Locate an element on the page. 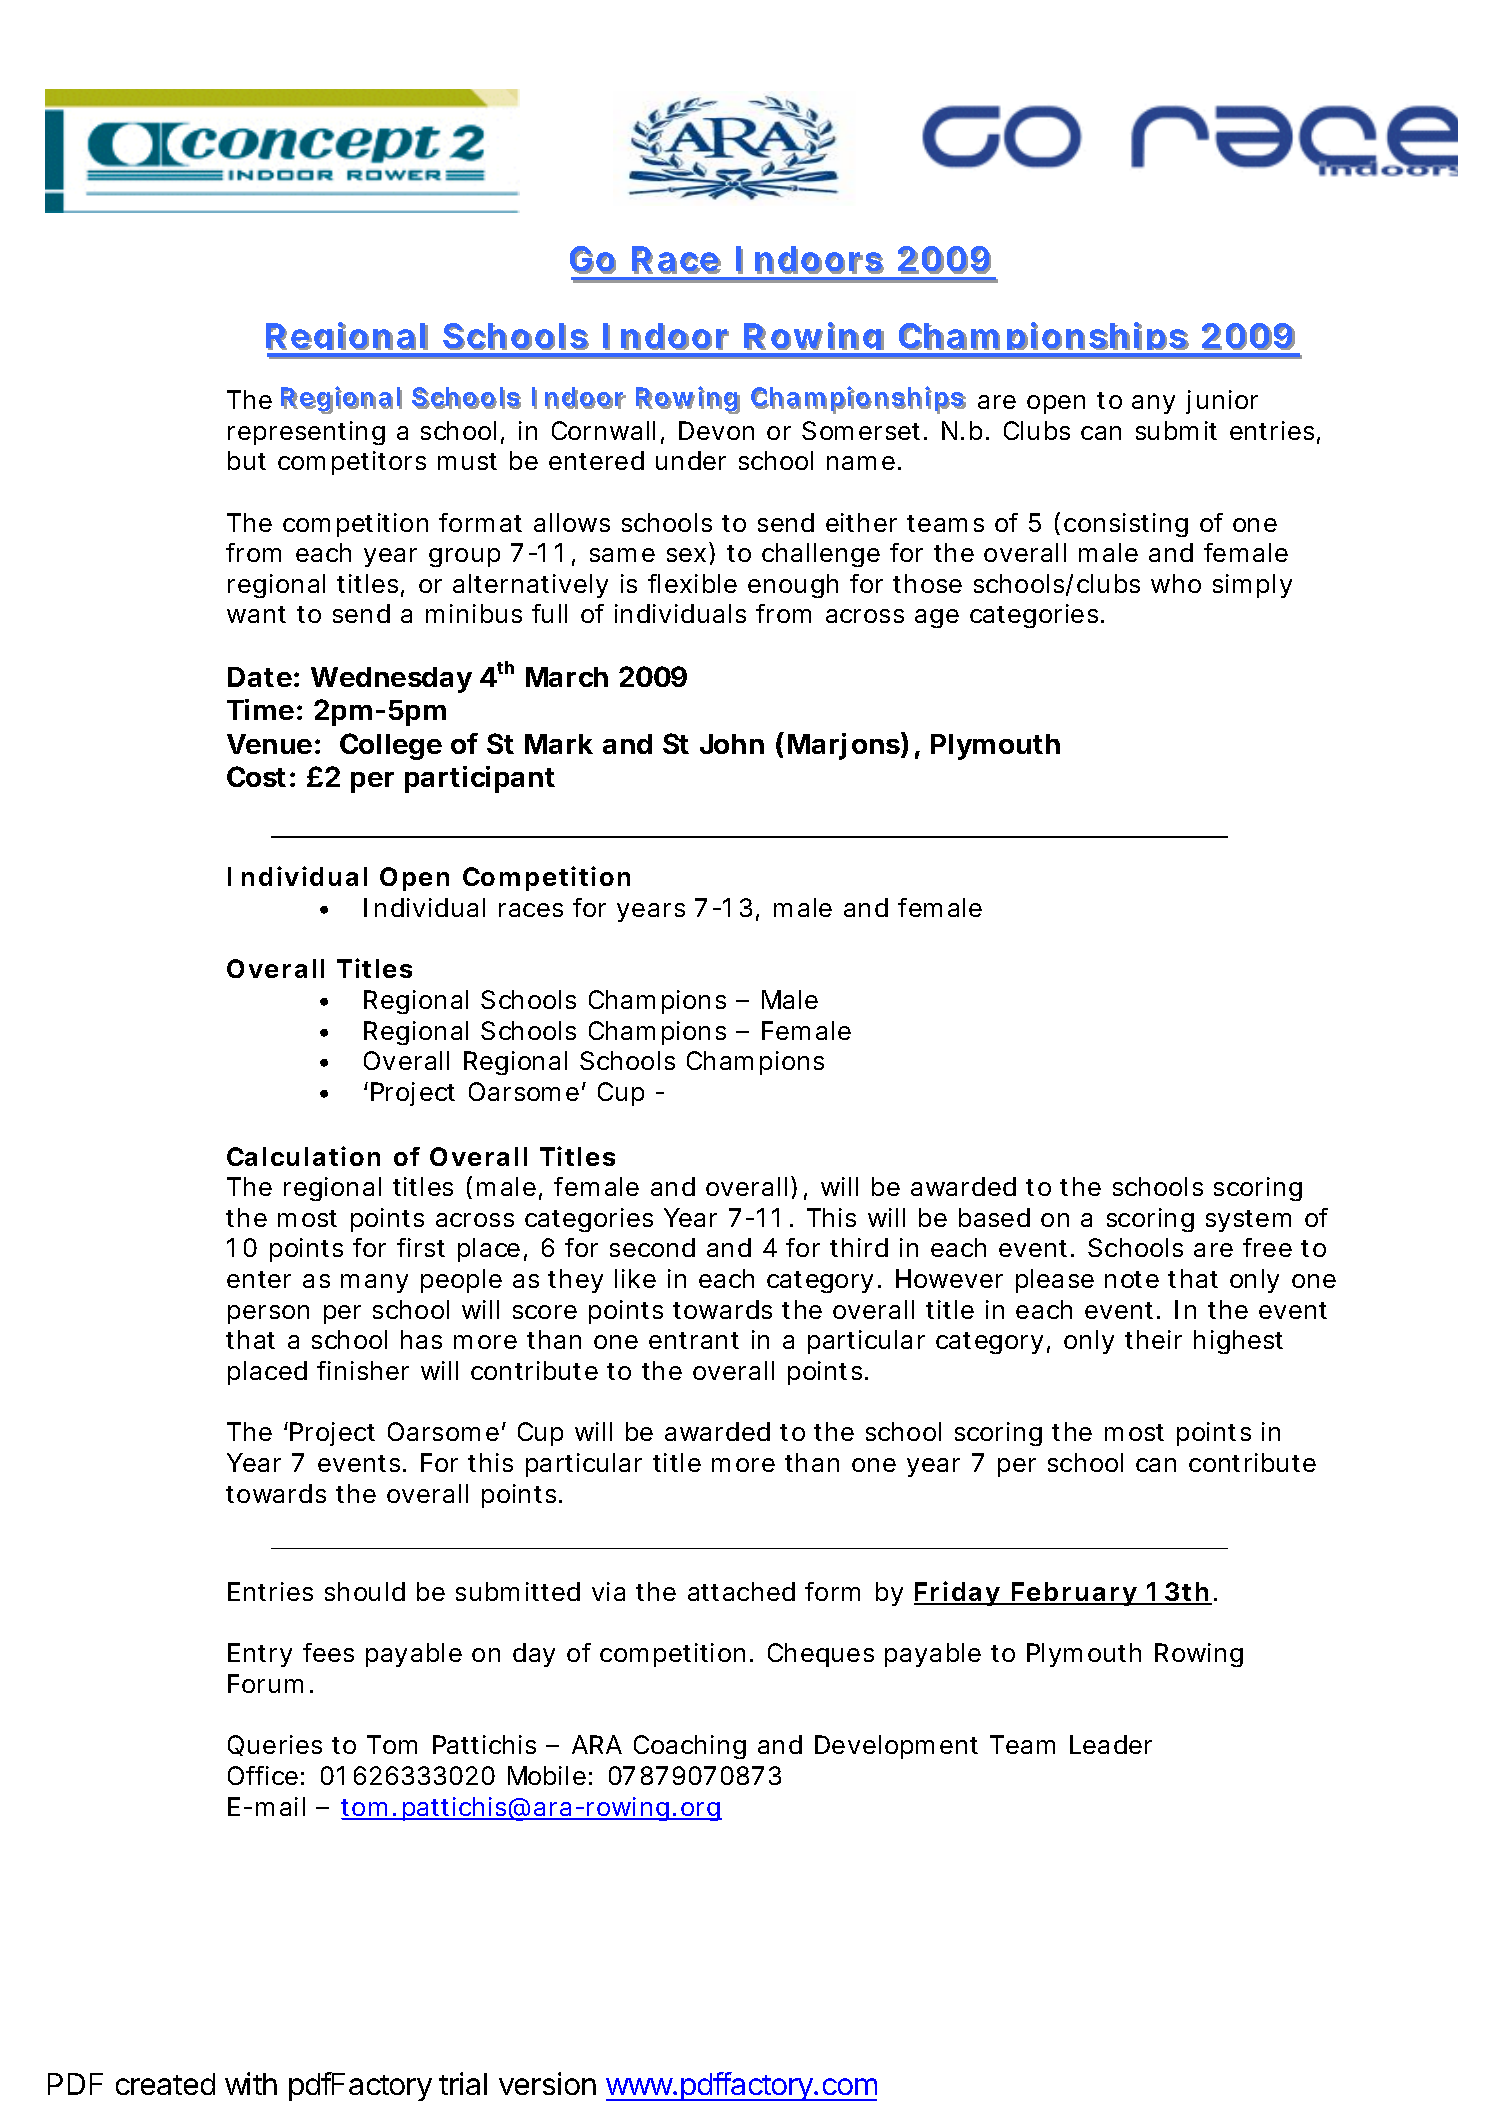  representing is located at coordinates (306, 433).
